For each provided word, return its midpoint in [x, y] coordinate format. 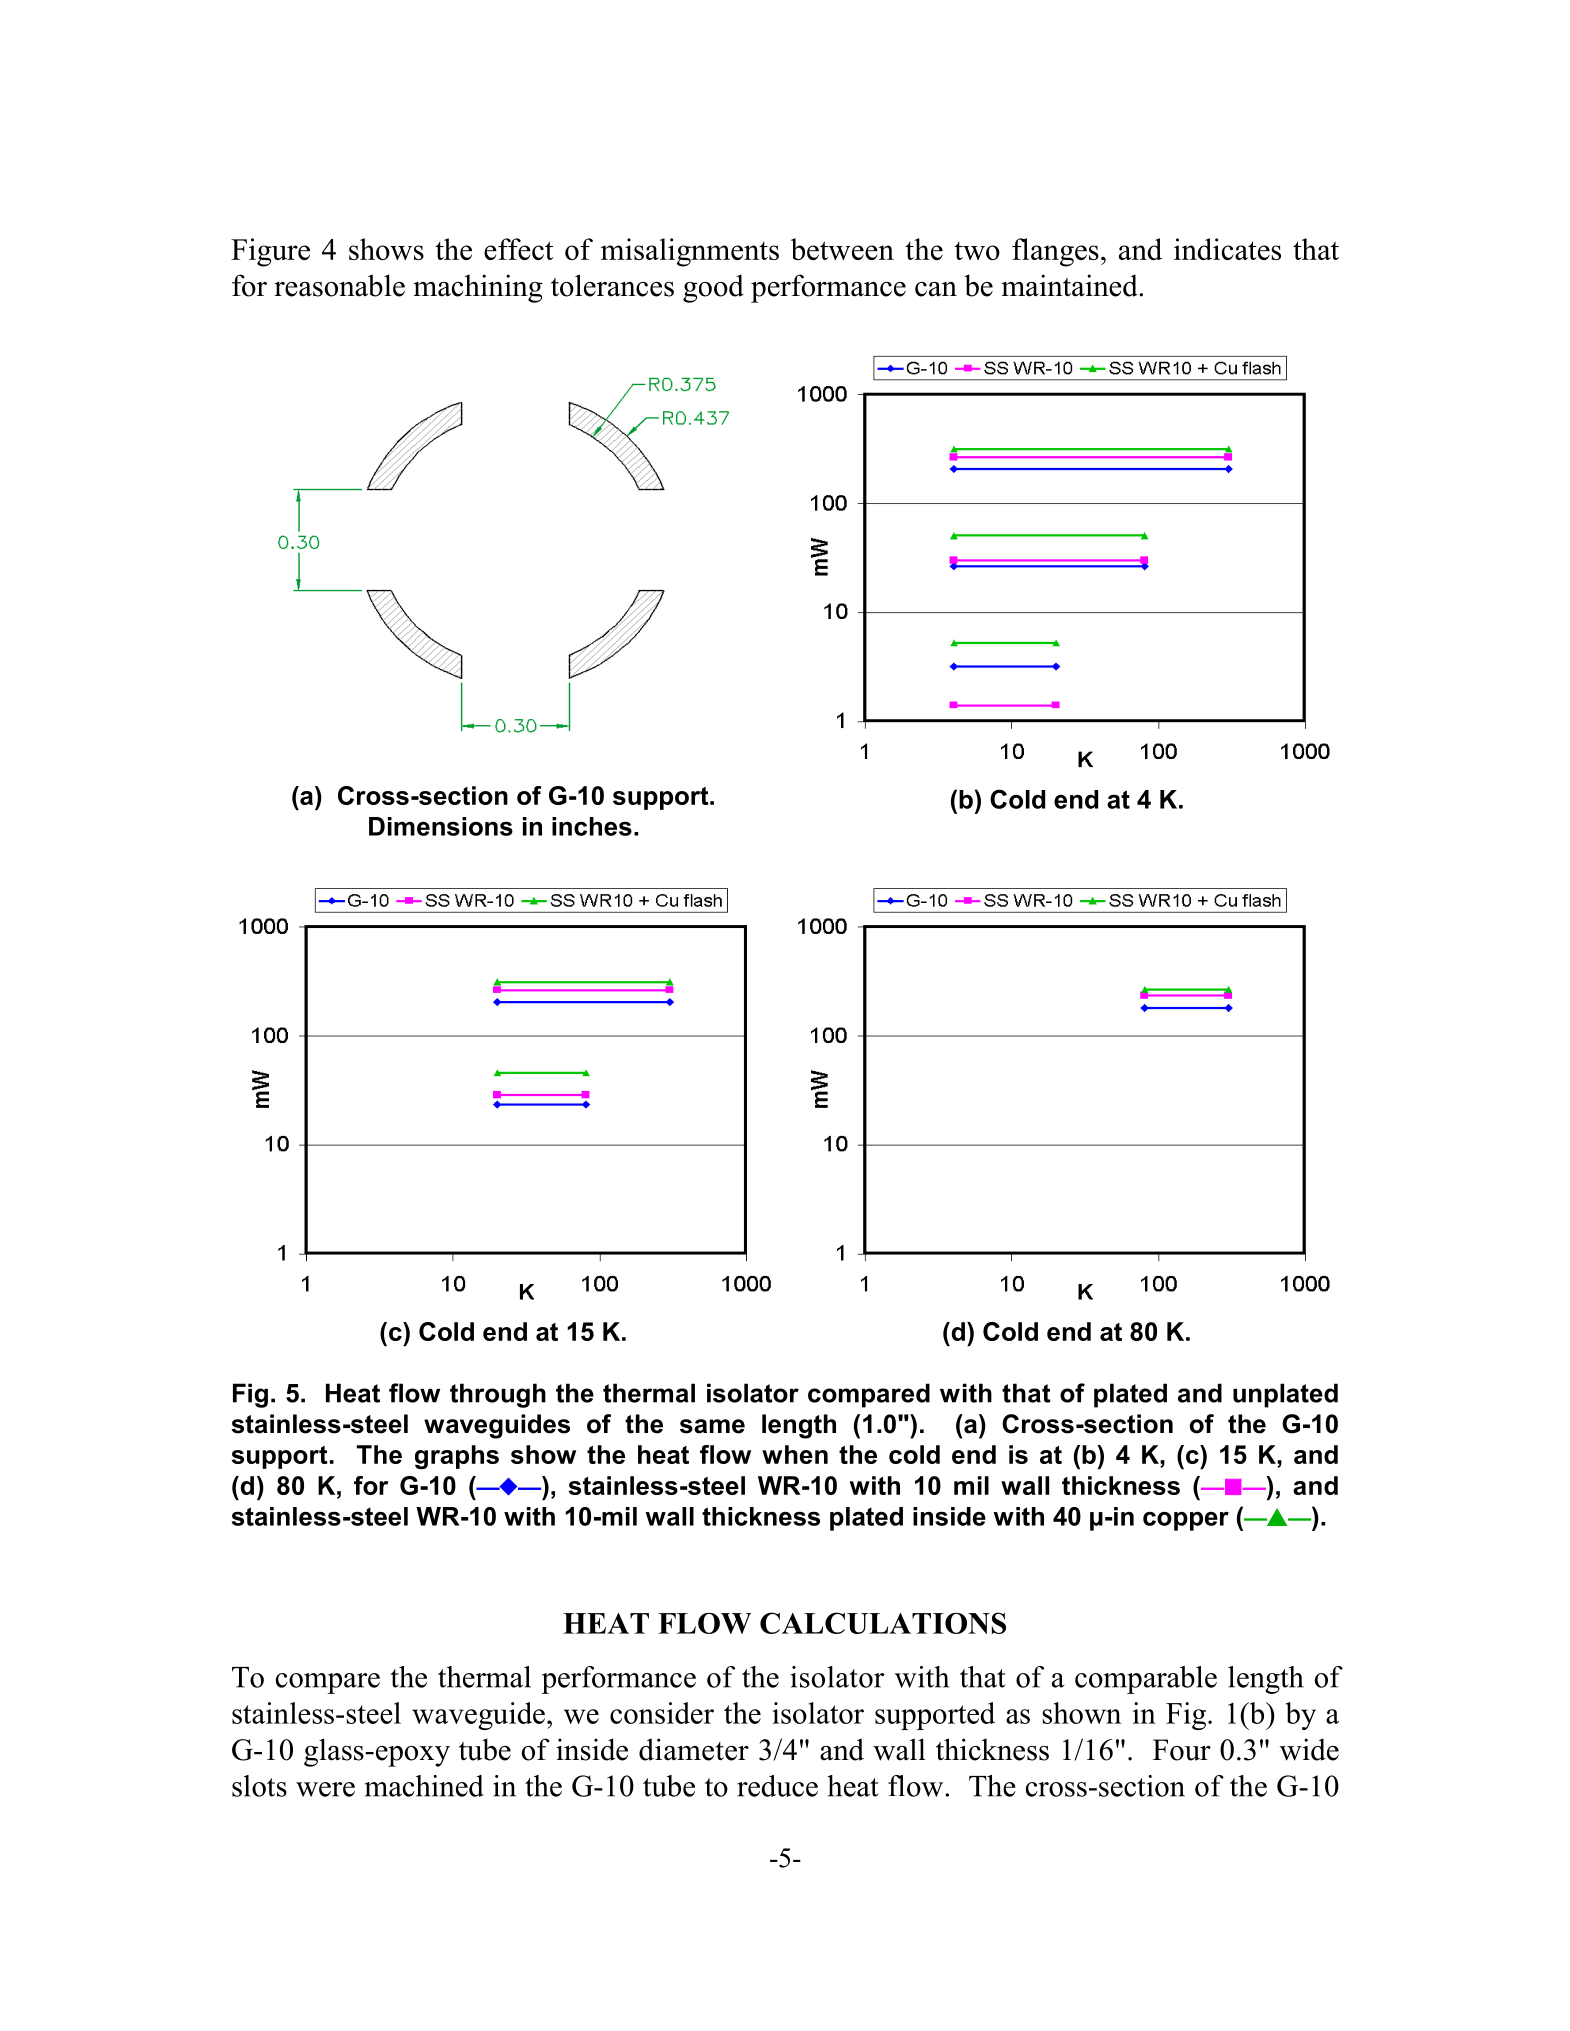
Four [1182, 1750]
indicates [1227, 249]
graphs [457, 1457]
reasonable [339, 285]
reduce [777, 1786]
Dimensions [441, 826]
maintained [1070, 285]
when [795, 1454]
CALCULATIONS [883, 1623]
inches [592, 826]
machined [424, 1786]
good [713, 288]
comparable [1146, 1680]
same [712, 1426]
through [498, 1395]
